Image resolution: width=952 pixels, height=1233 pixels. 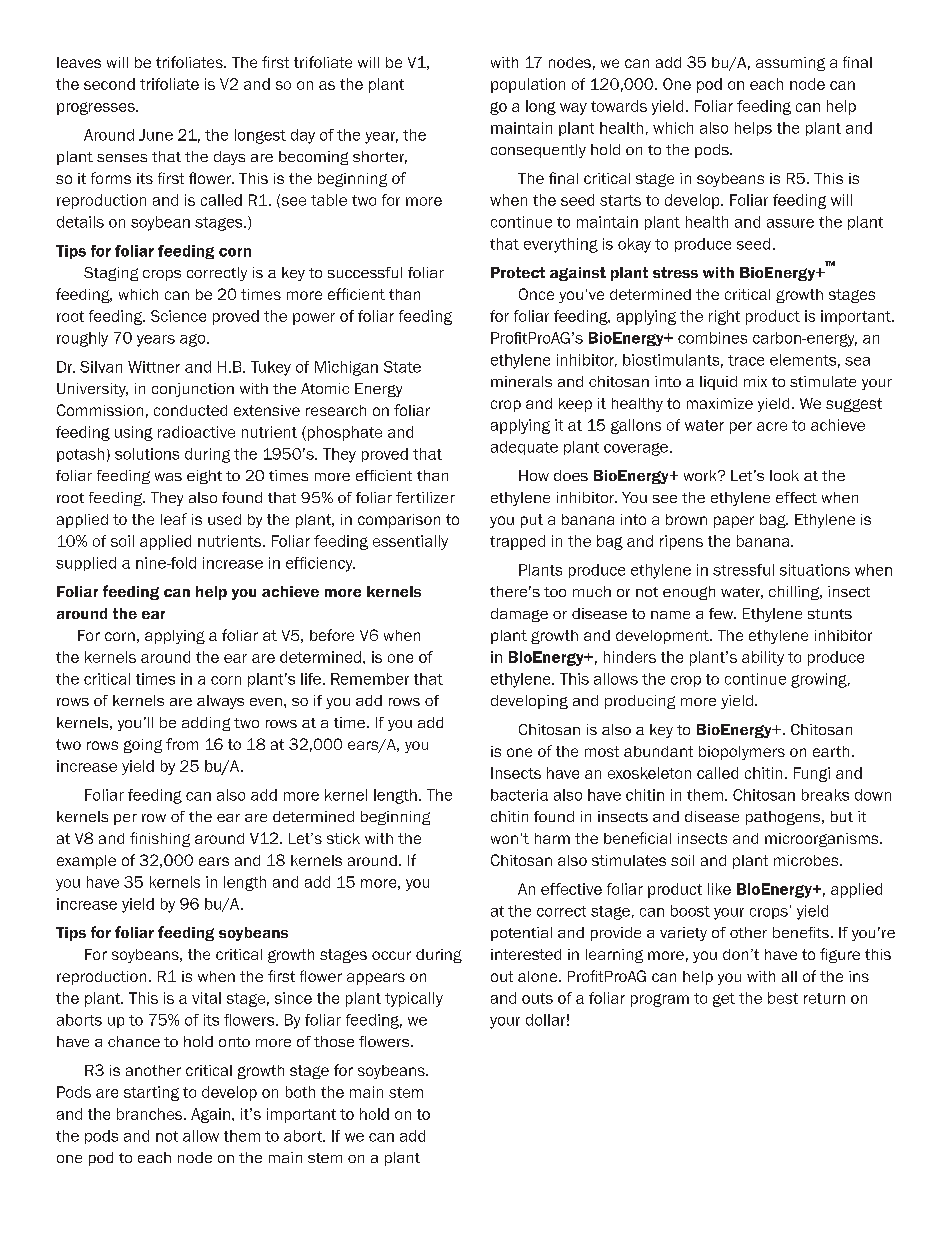 I want to click on minerals, so click(x=521, y=381).
